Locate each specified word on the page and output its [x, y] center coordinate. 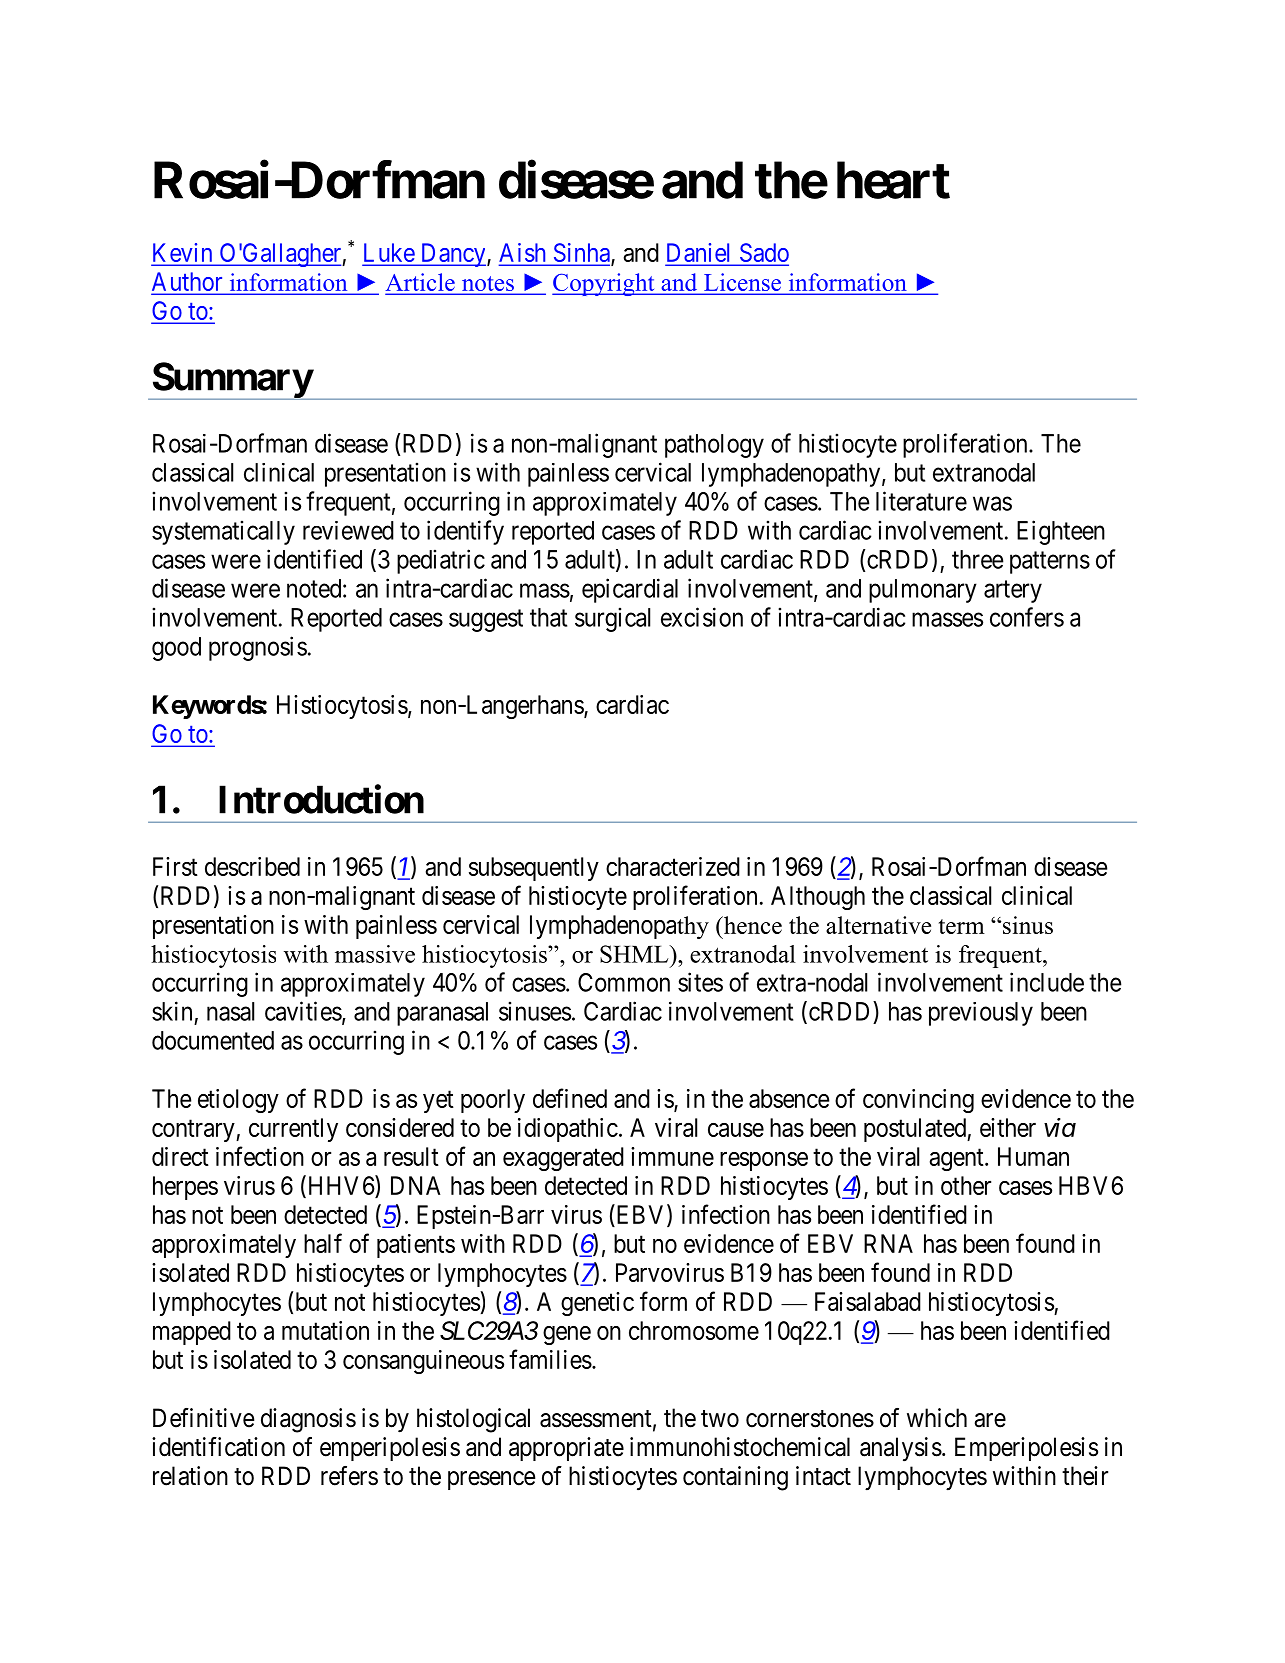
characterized [673, 866]
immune [672, 1156]
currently [293, 1130]
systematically [223, 532]
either [1008, 1127]
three [978, 559]
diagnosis [308, 1420]
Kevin [183, 254]
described [252, 866]
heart [893, 180]
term [962, 926]
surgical [612, 619]
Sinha [581, 254]
